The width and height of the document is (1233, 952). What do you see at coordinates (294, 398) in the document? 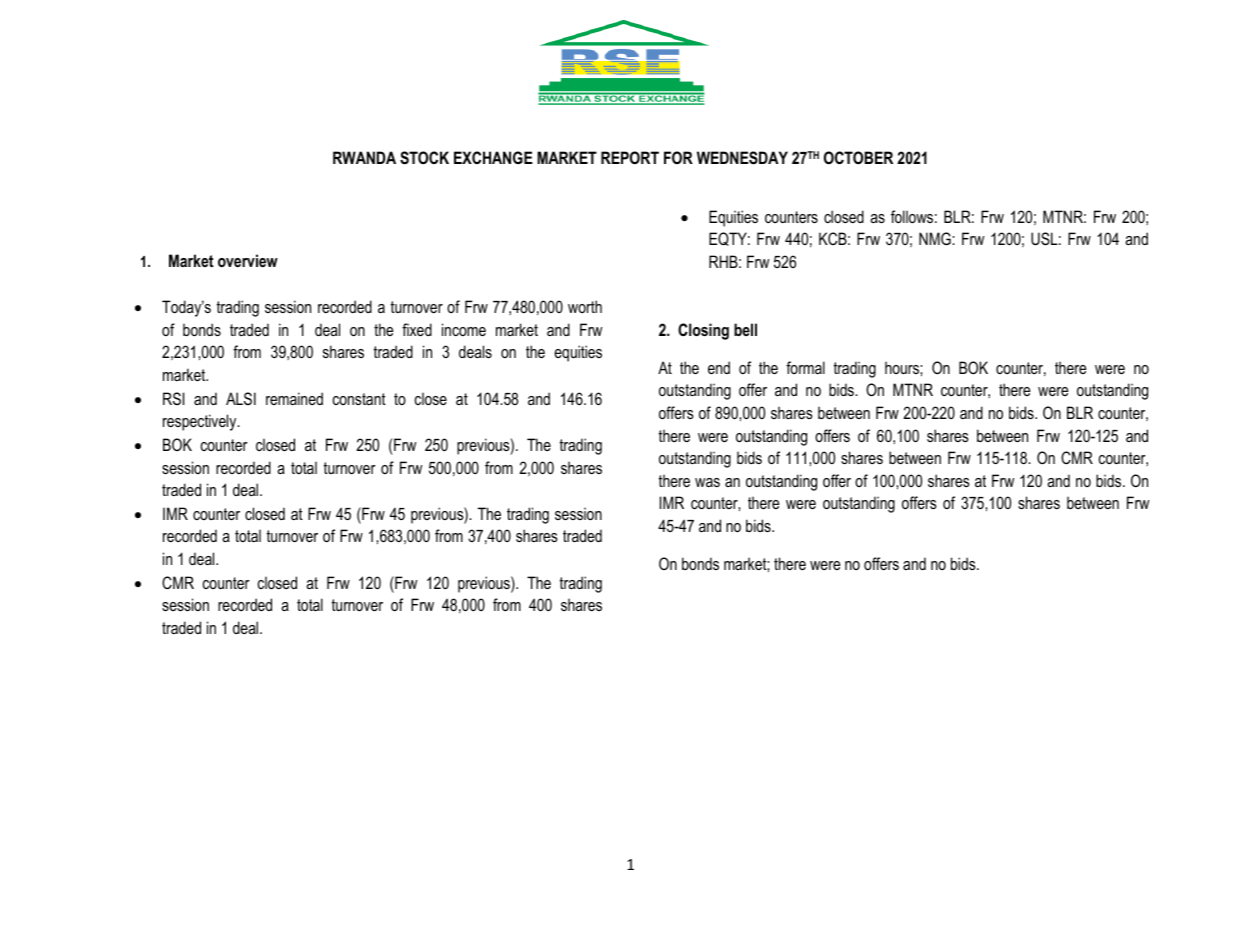
I see `remained` at bounding box center [294, 398].
